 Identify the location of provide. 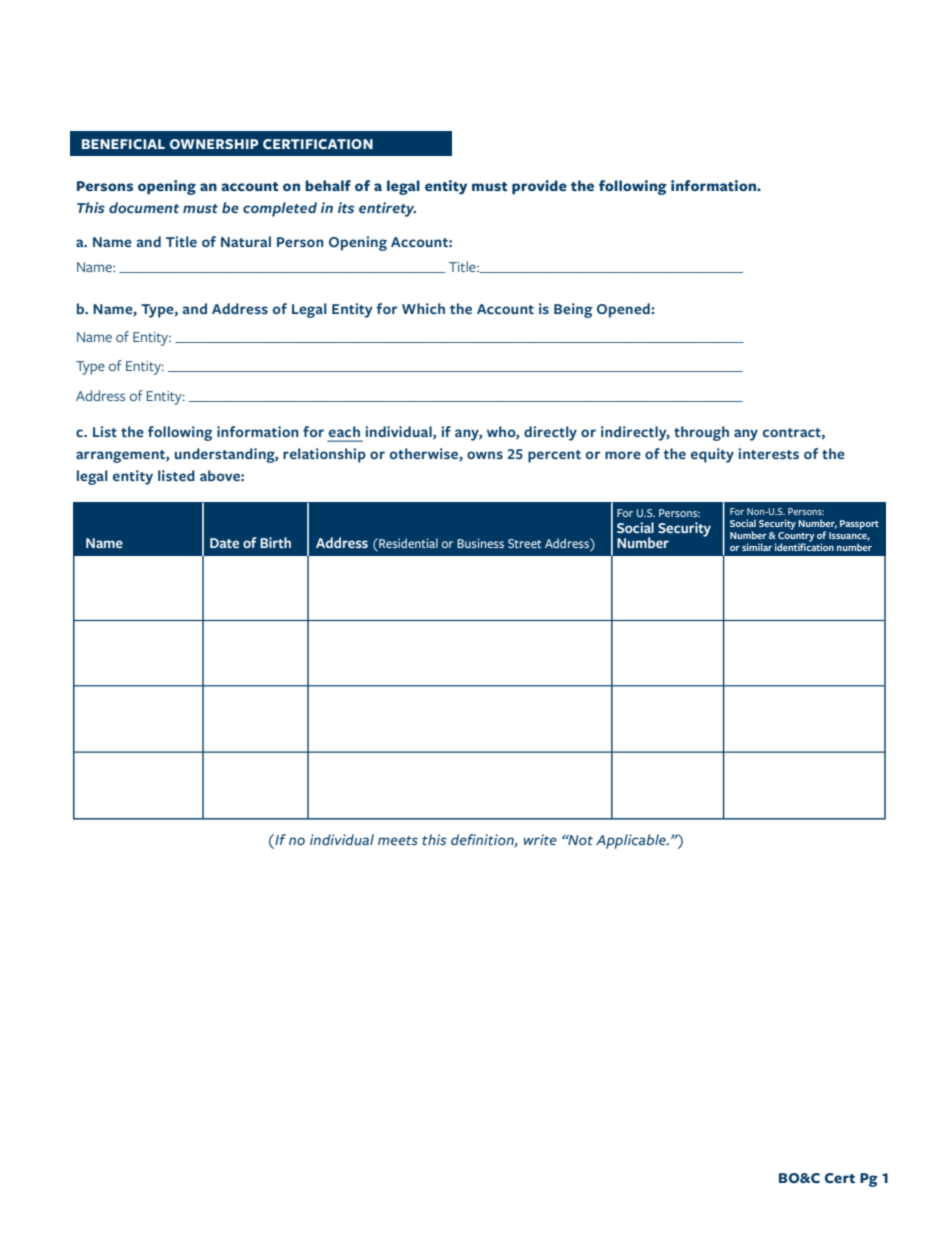
(539, 187).
